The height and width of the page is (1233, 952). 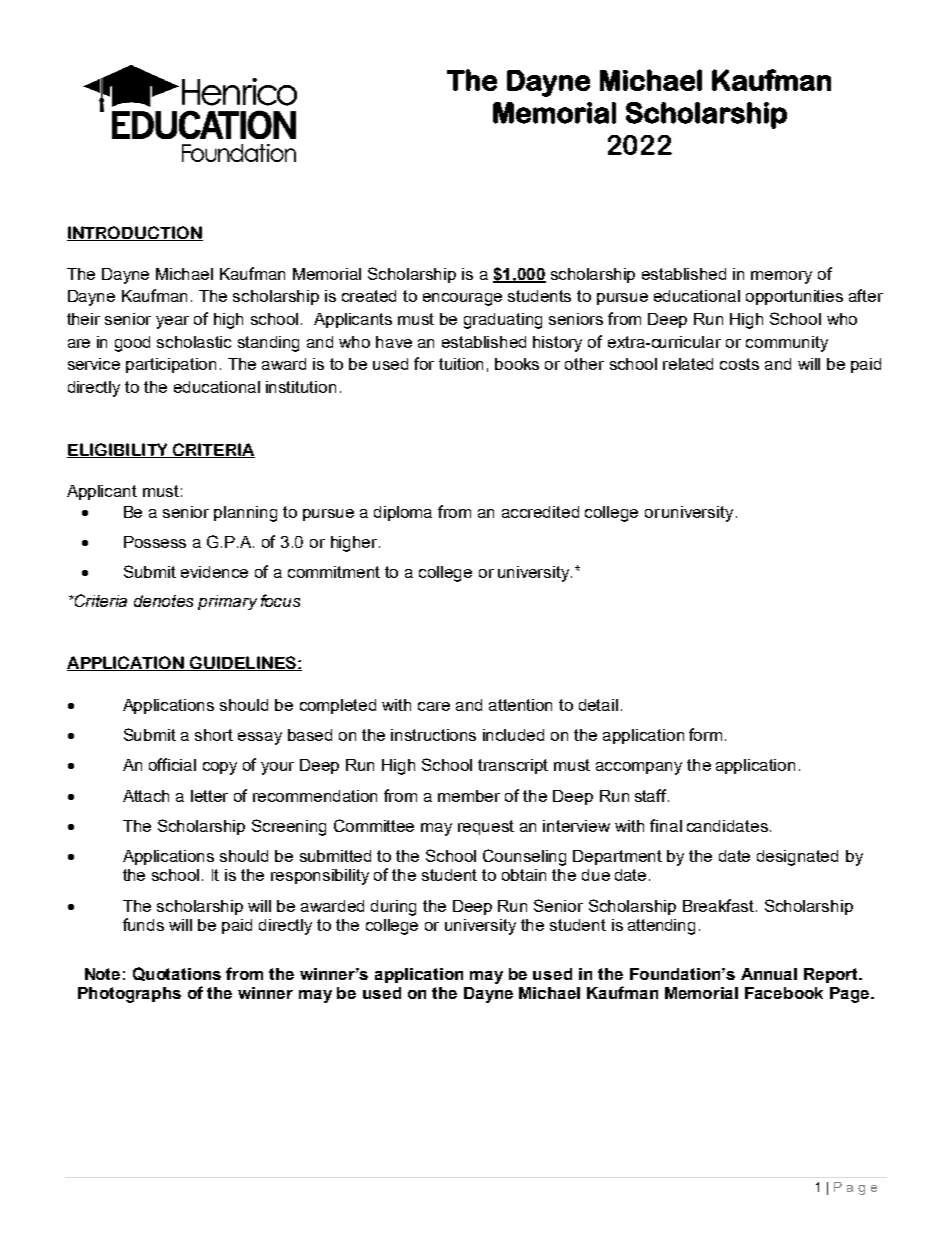 I want to click on during, so click(x=393, y=908).
